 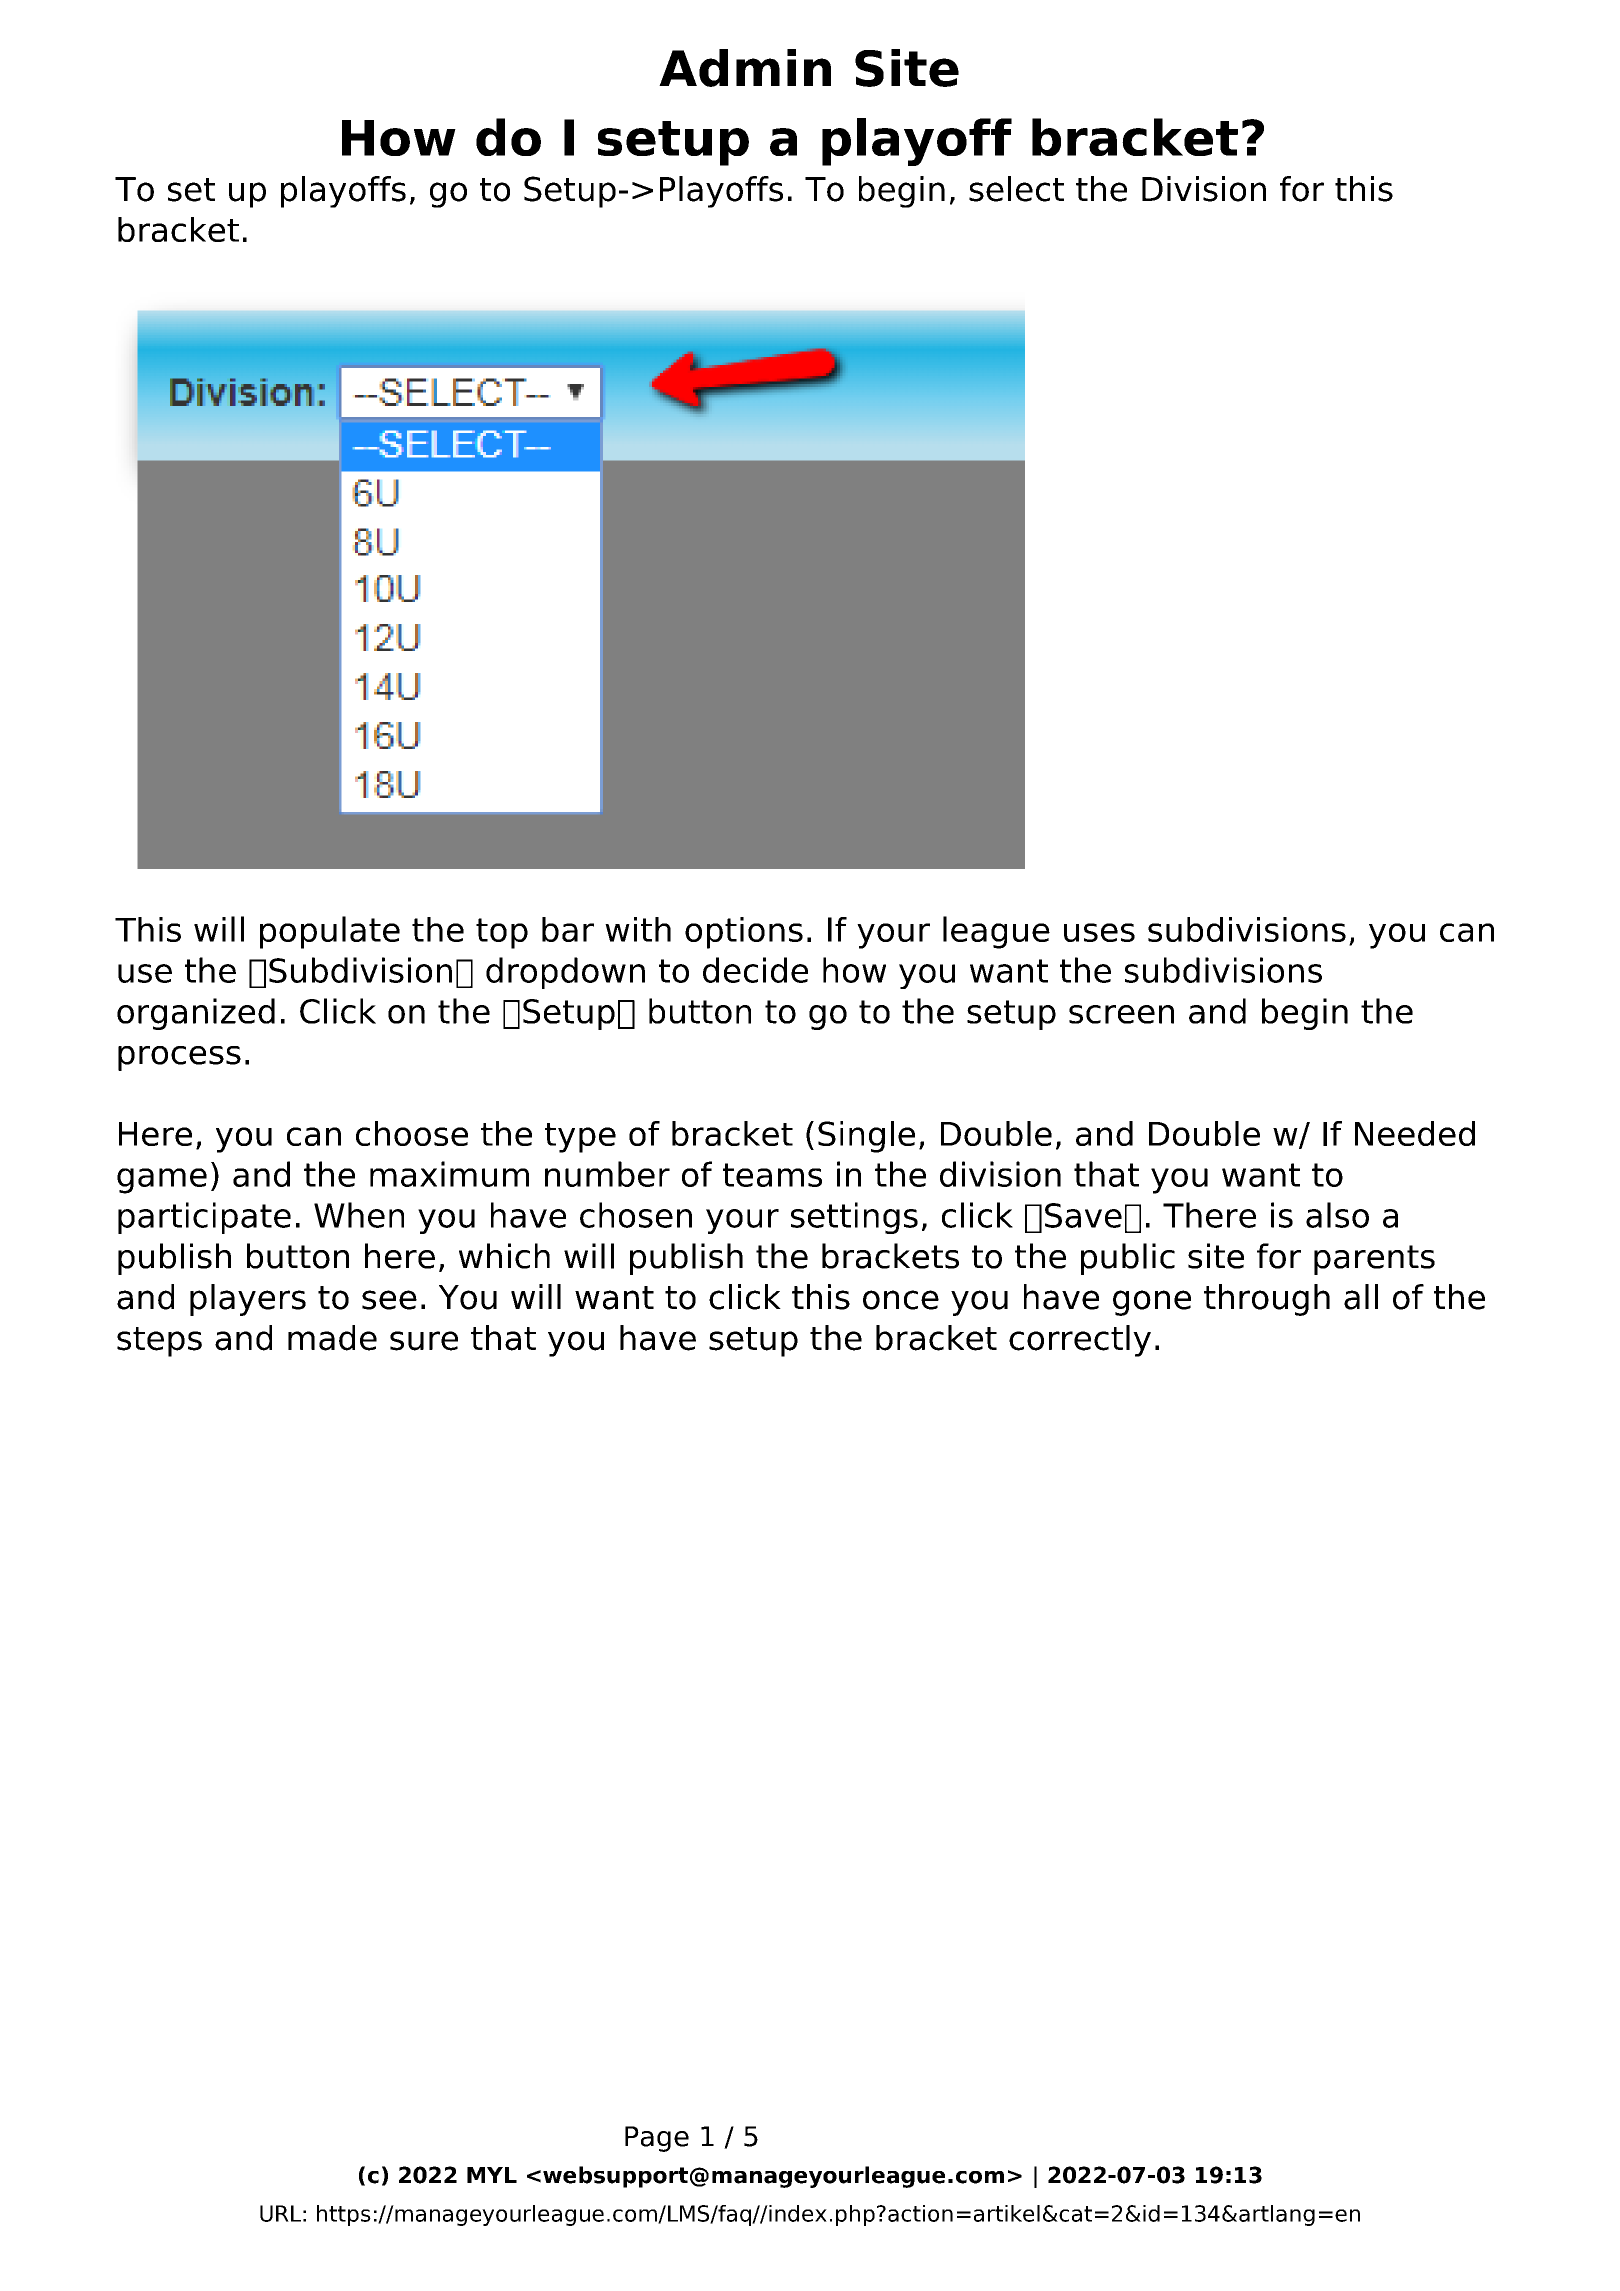 What do you see at coordinates (1337, 1215) in the screenshot?
I see `also` at bounding box center [1337, 1215].
